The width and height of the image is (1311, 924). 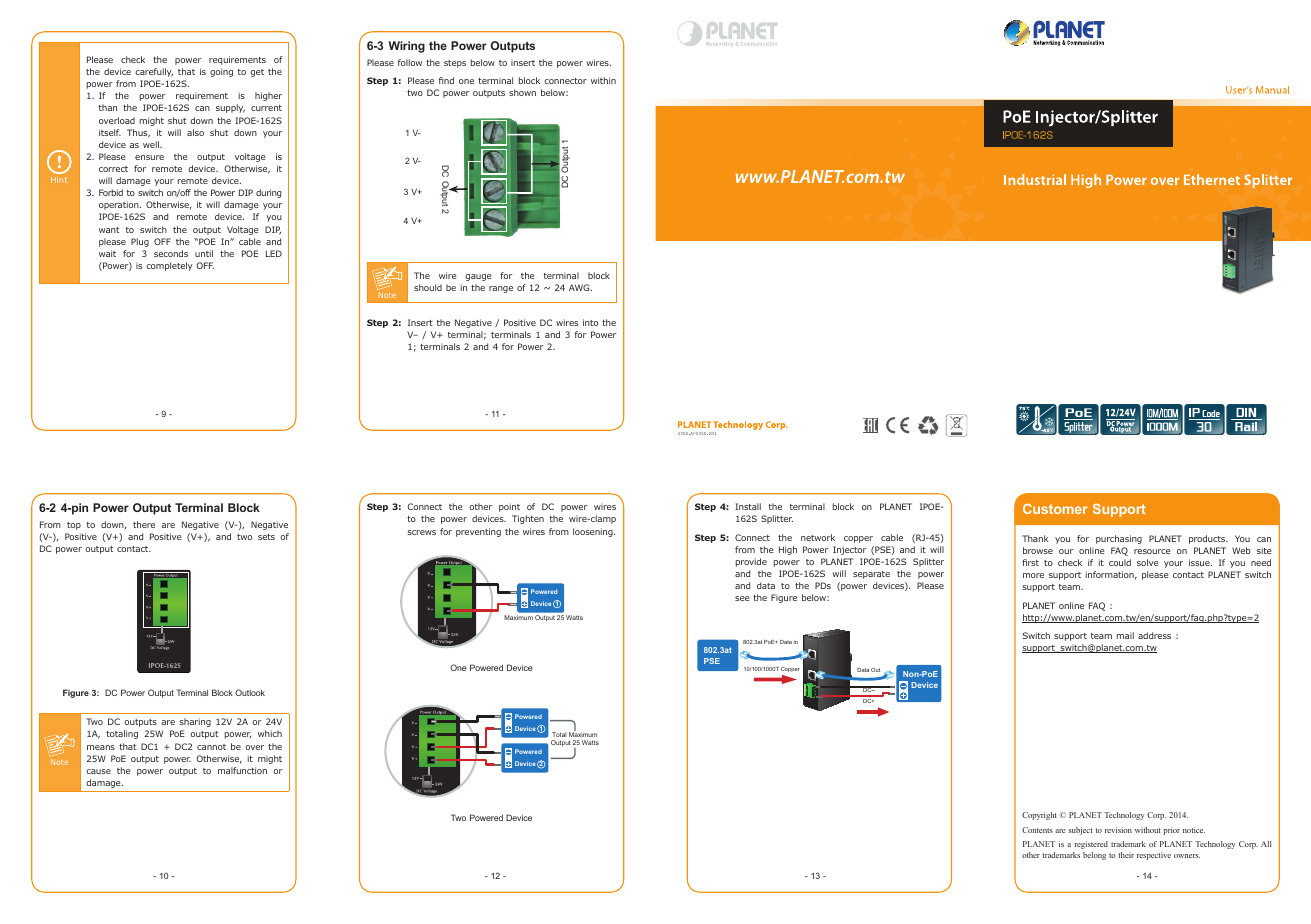 I want to click on completely, so click(x=169, y=266).
